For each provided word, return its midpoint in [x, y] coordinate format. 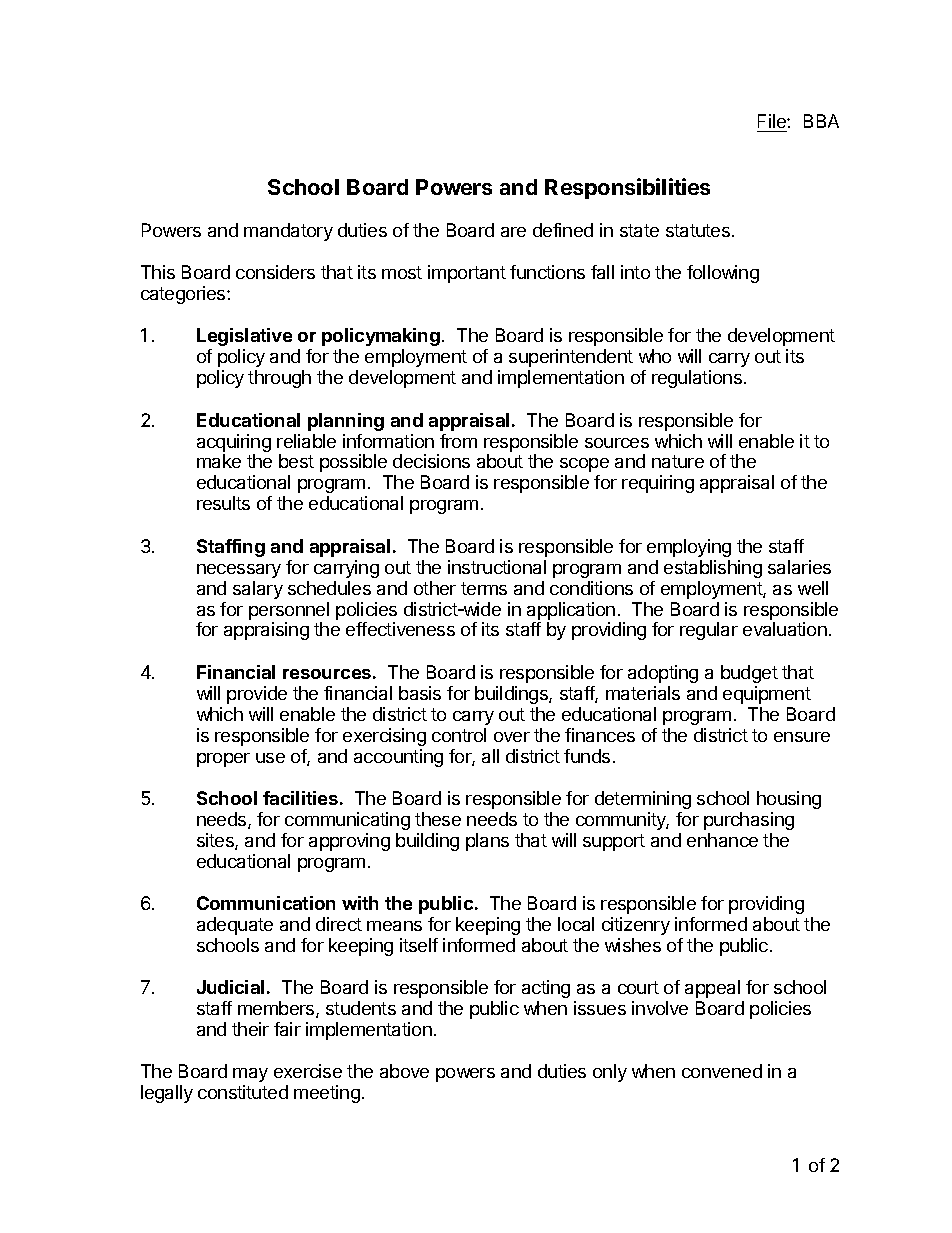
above [404, 1071]
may [250, 1075]
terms [484, 588]
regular [709, 631]
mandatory [288, 232]
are [513, 232]
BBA [821, 121]
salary [258, 590]
